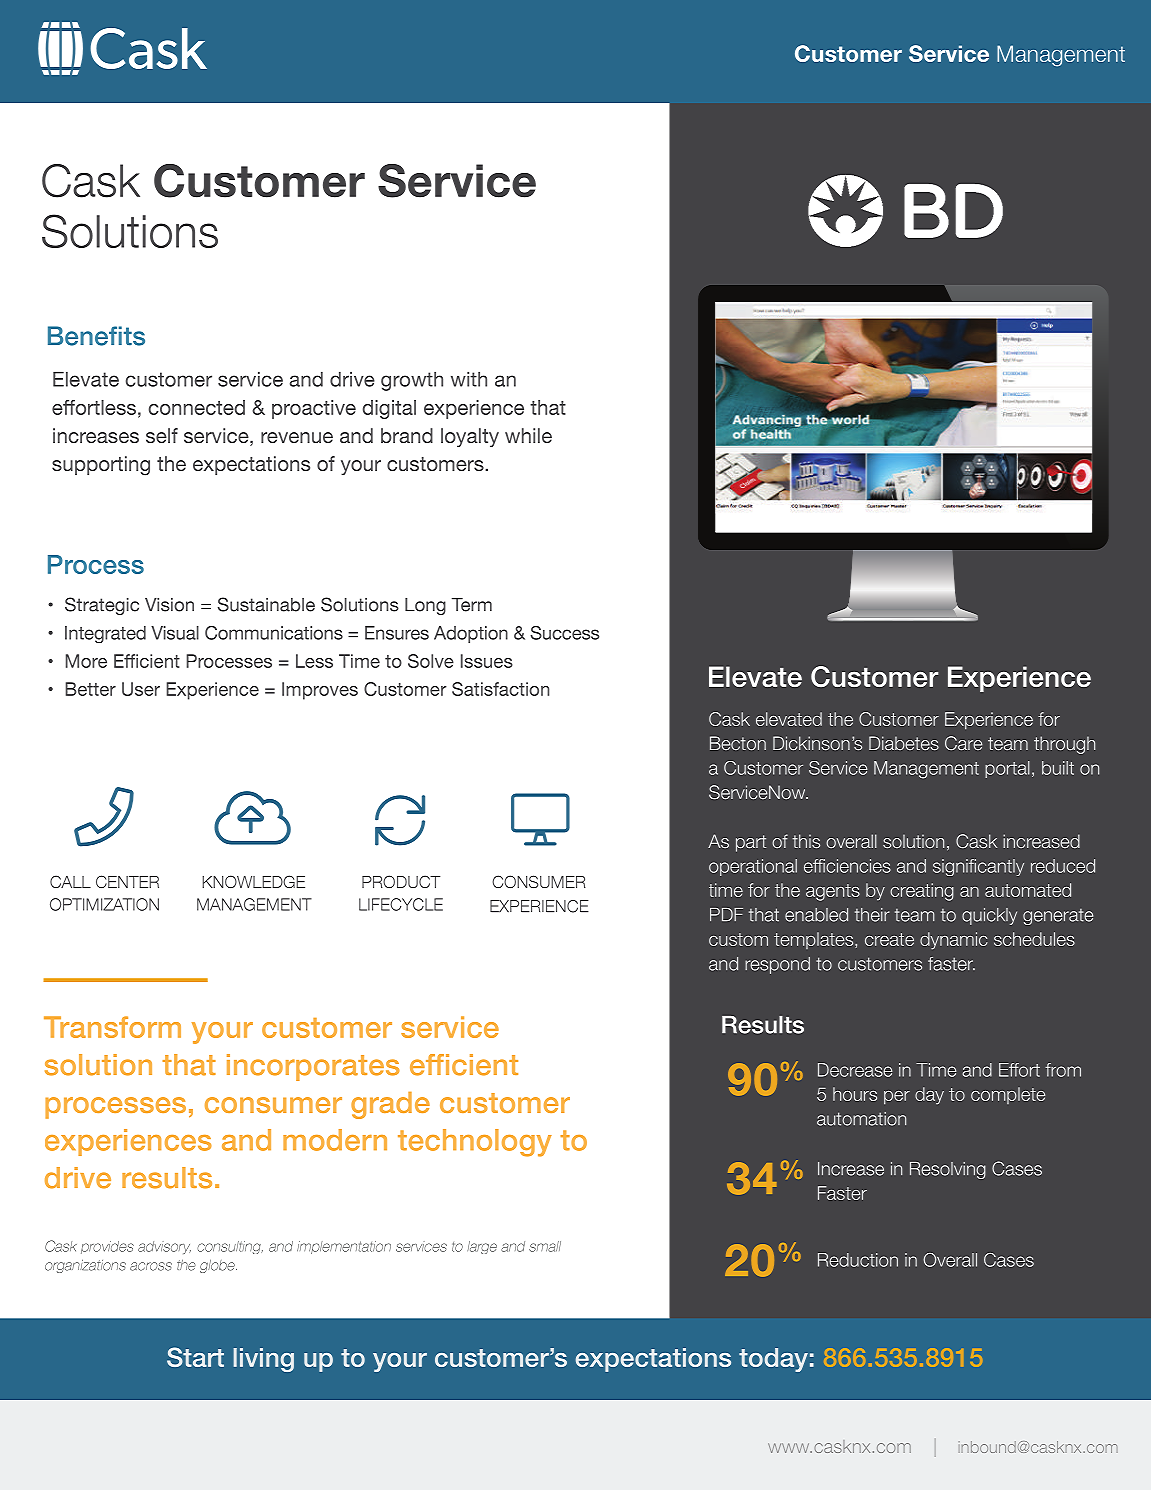 Image resolution: width=1151 pixels, height=1490 pixels. I want to click on significantly, so click(978, 867).
